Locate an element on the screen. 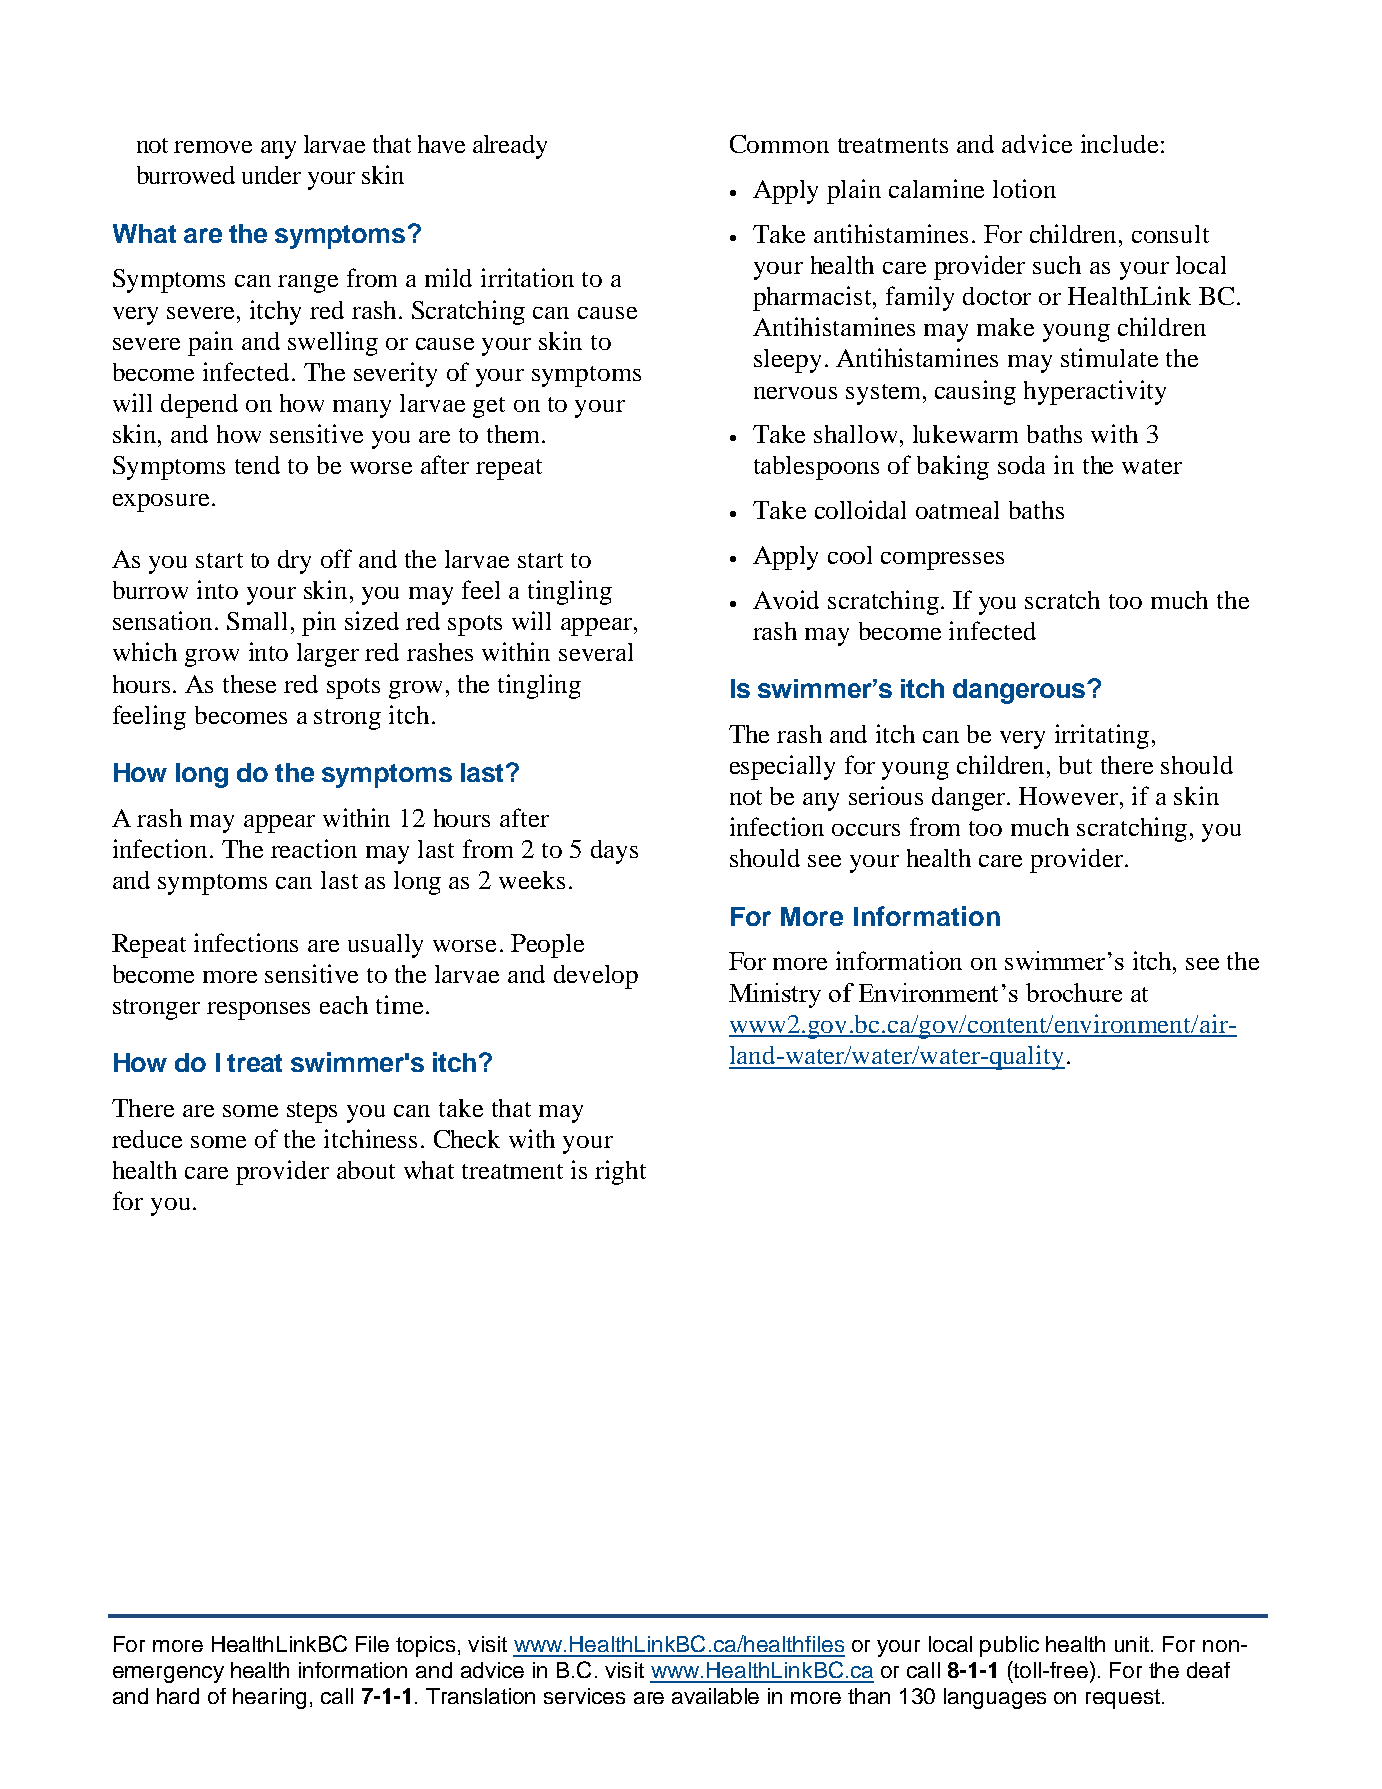  However is located at coordinates (1070, 796).
